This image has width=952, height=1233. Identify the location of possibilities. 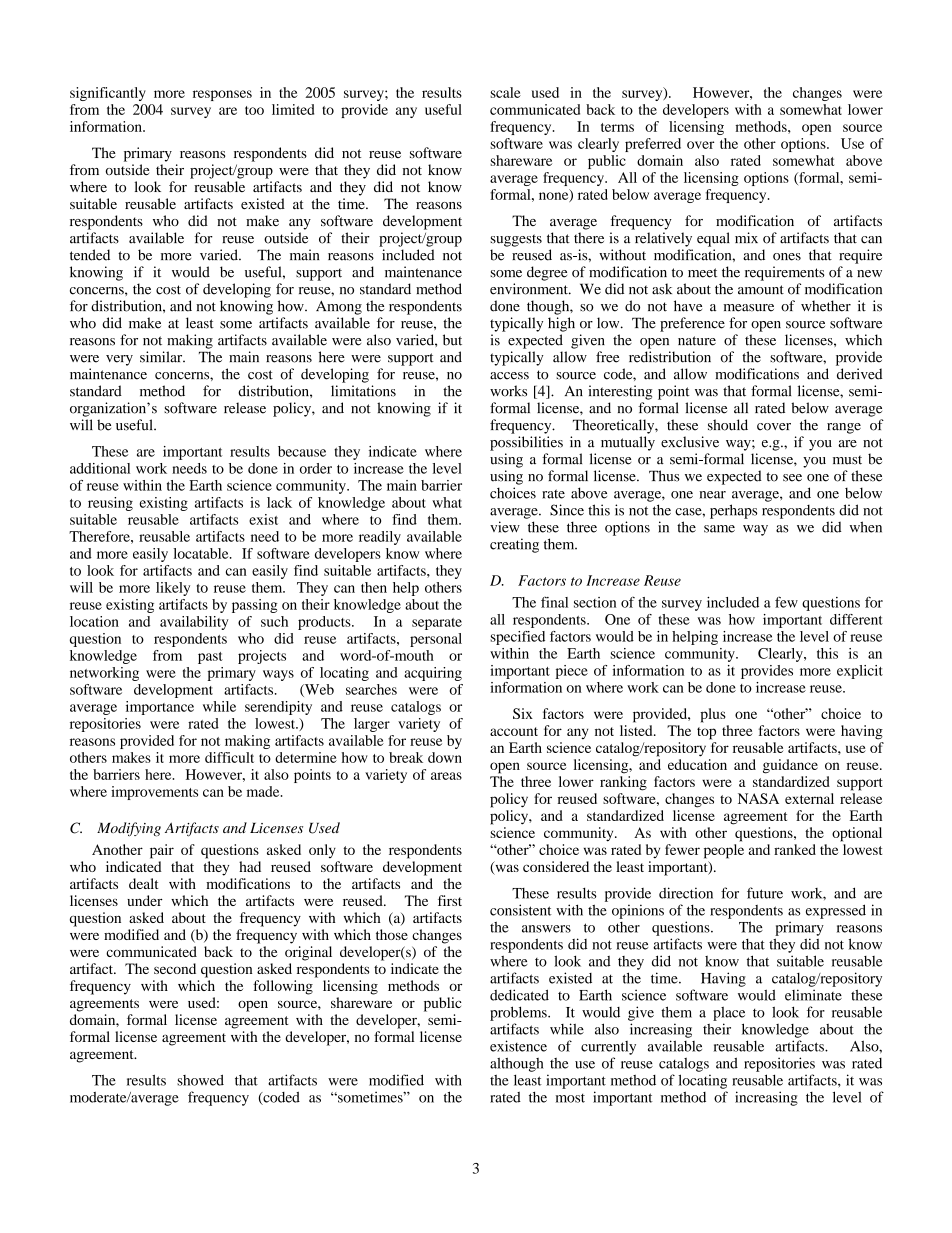
(526, 443).
